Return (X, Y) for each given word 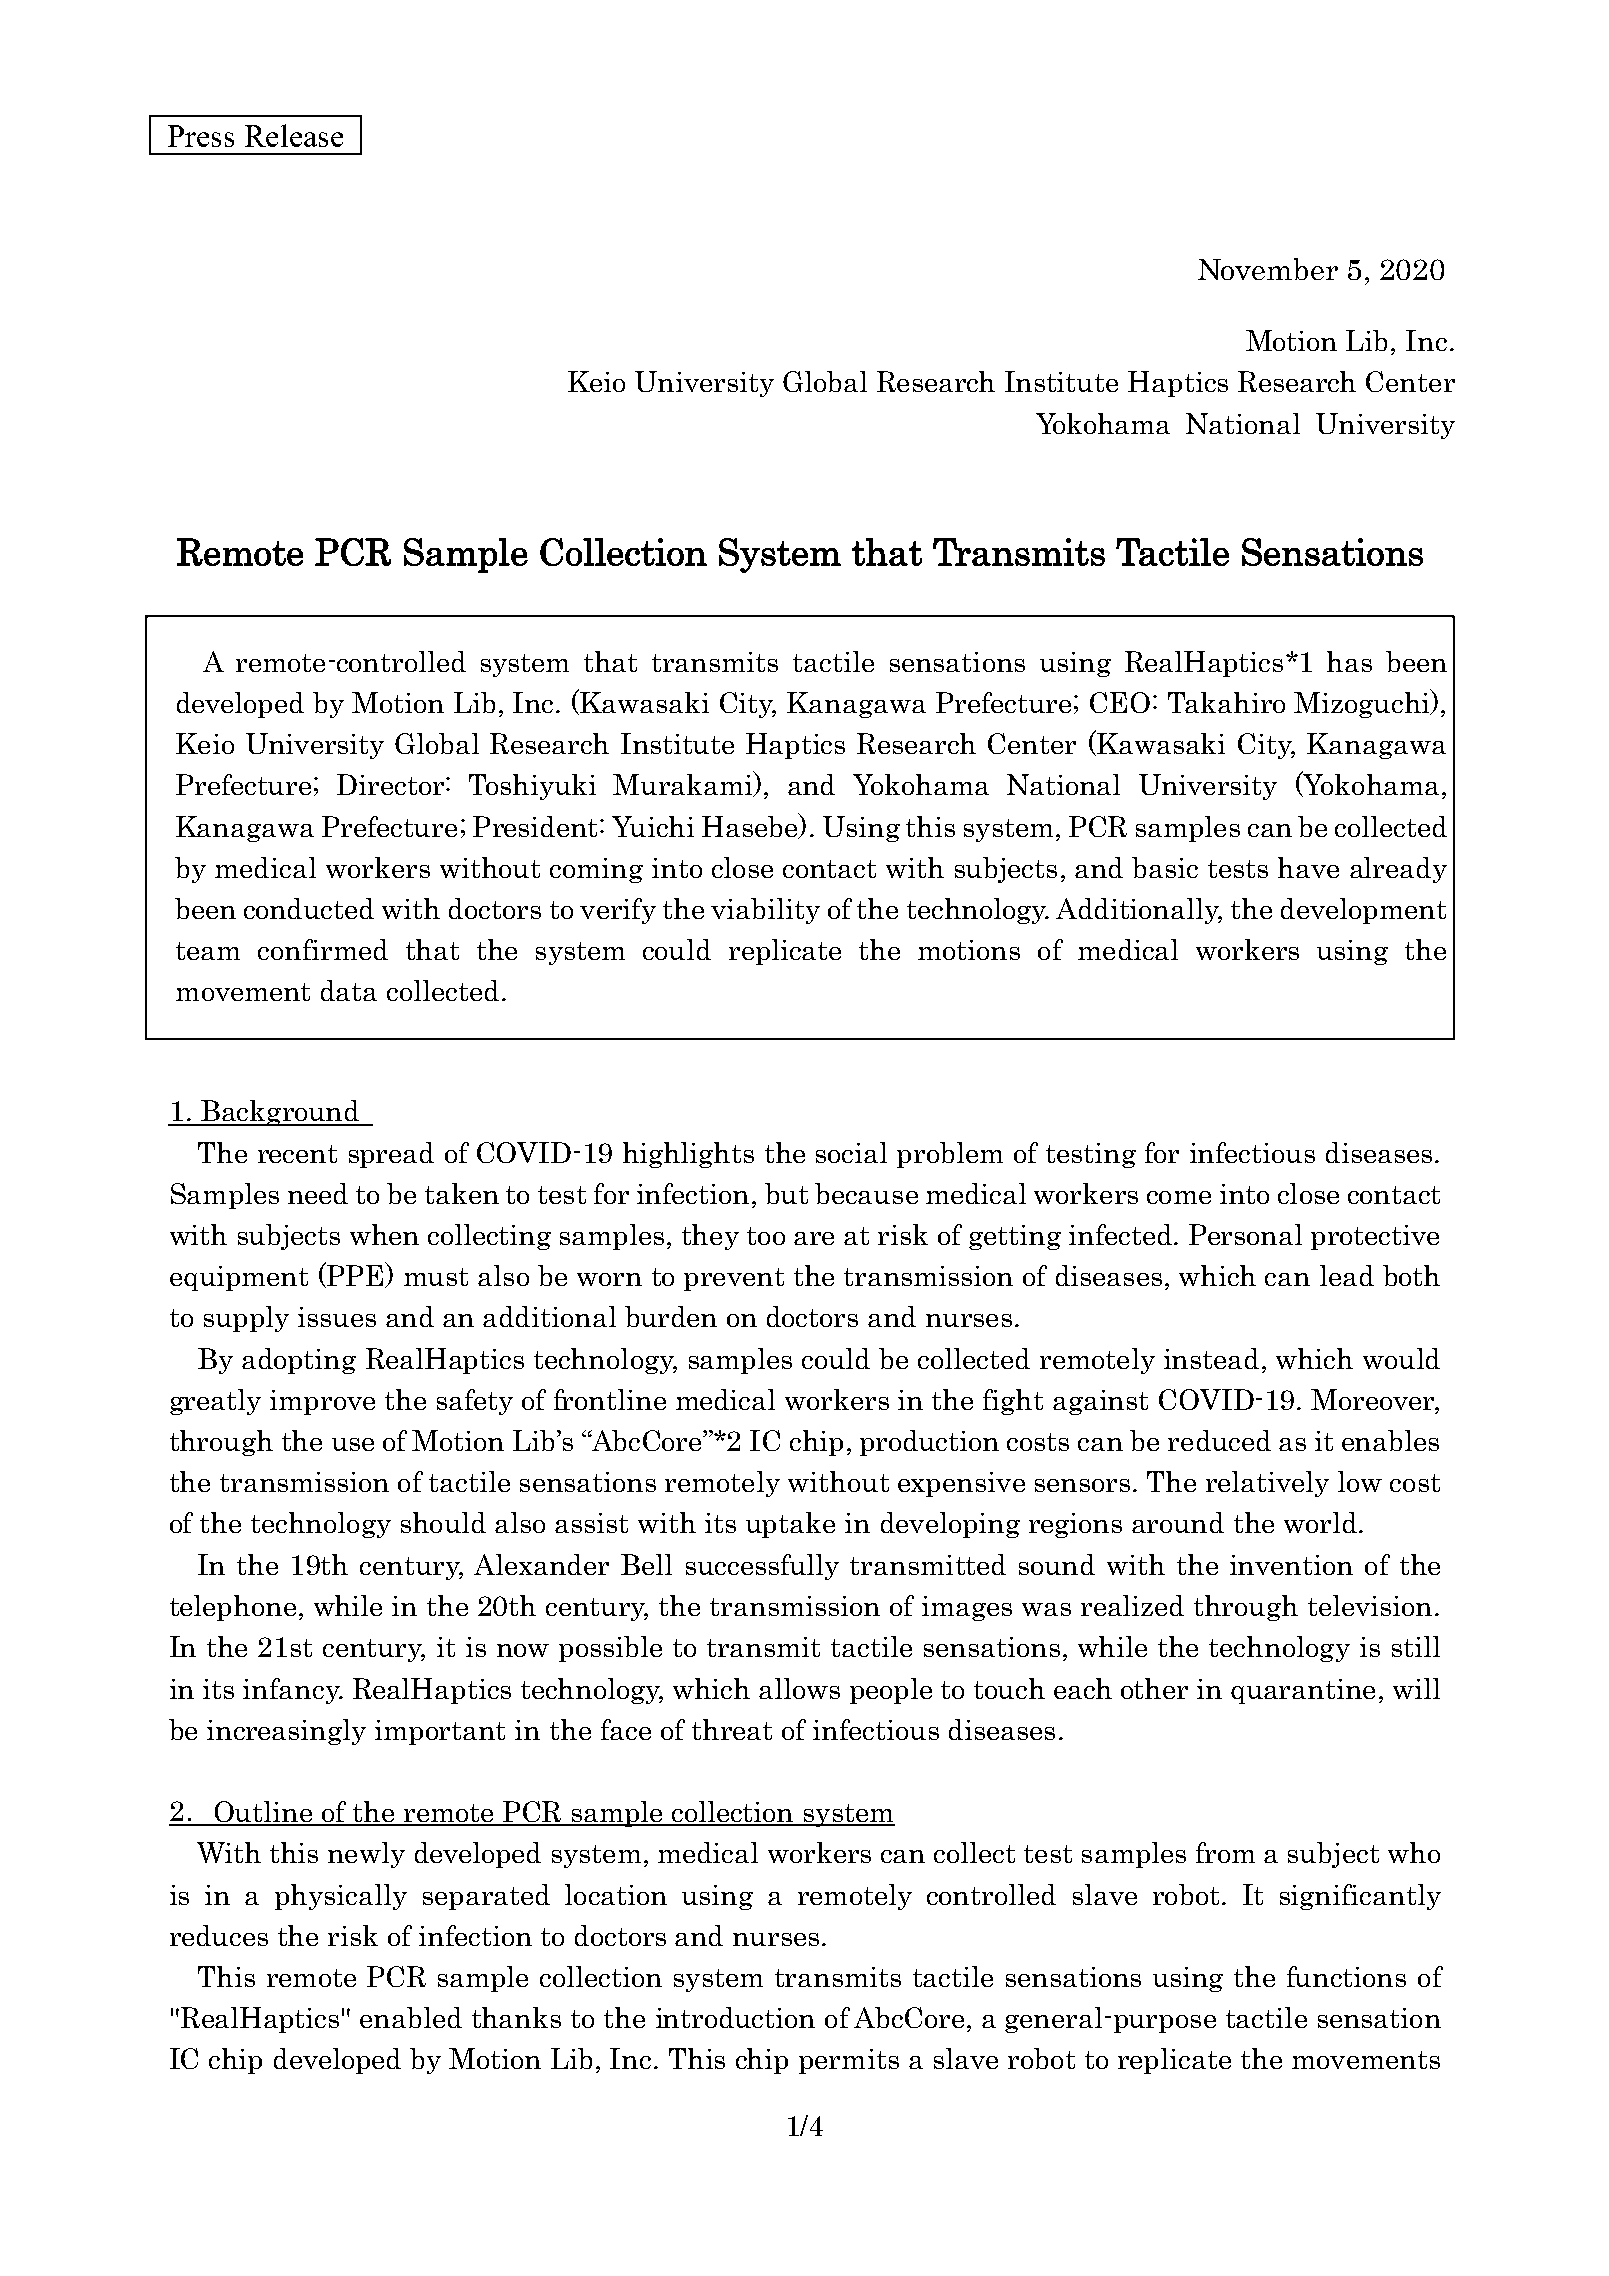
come (1179, 1197)
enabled (411, 2017)
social (851, 1152)
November (1268, 269)
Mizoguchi (1363, 704)
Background (280, 1113)
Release (294, 135)
